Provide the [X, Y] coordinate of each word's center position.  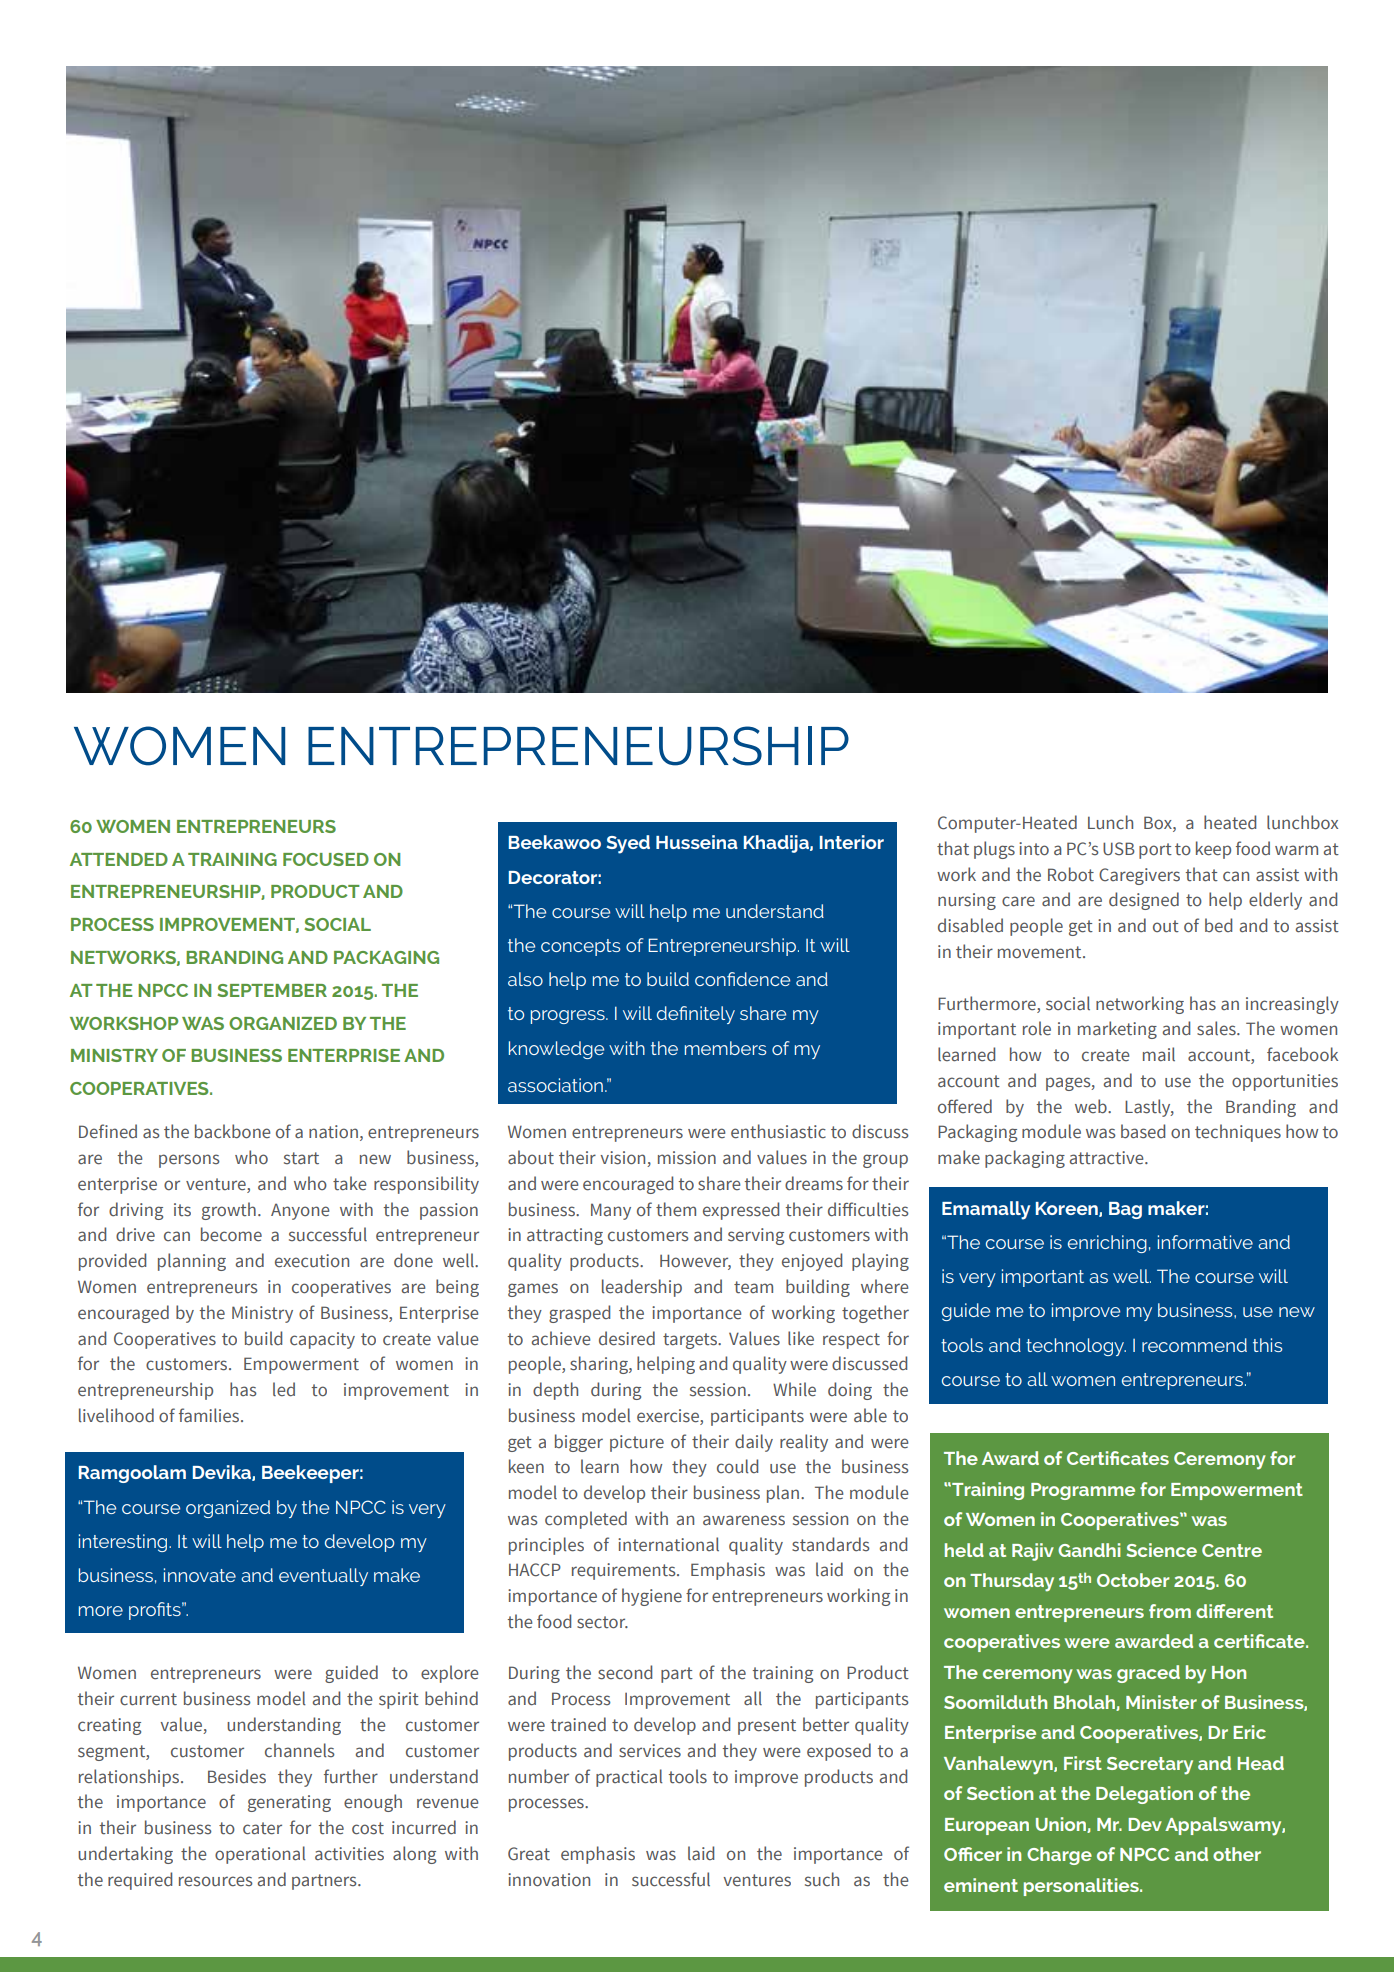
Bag [1125, 1210]
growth [229, 1211]
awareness [744, 1520]
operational [260, 1855]
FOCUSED [326, 859]
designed [1144, 901]
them [676, 1209]
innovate [200, 1575]
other [1237, 1854]
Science [1161, 1550]
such [822, 1879]
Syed [628, 844]
